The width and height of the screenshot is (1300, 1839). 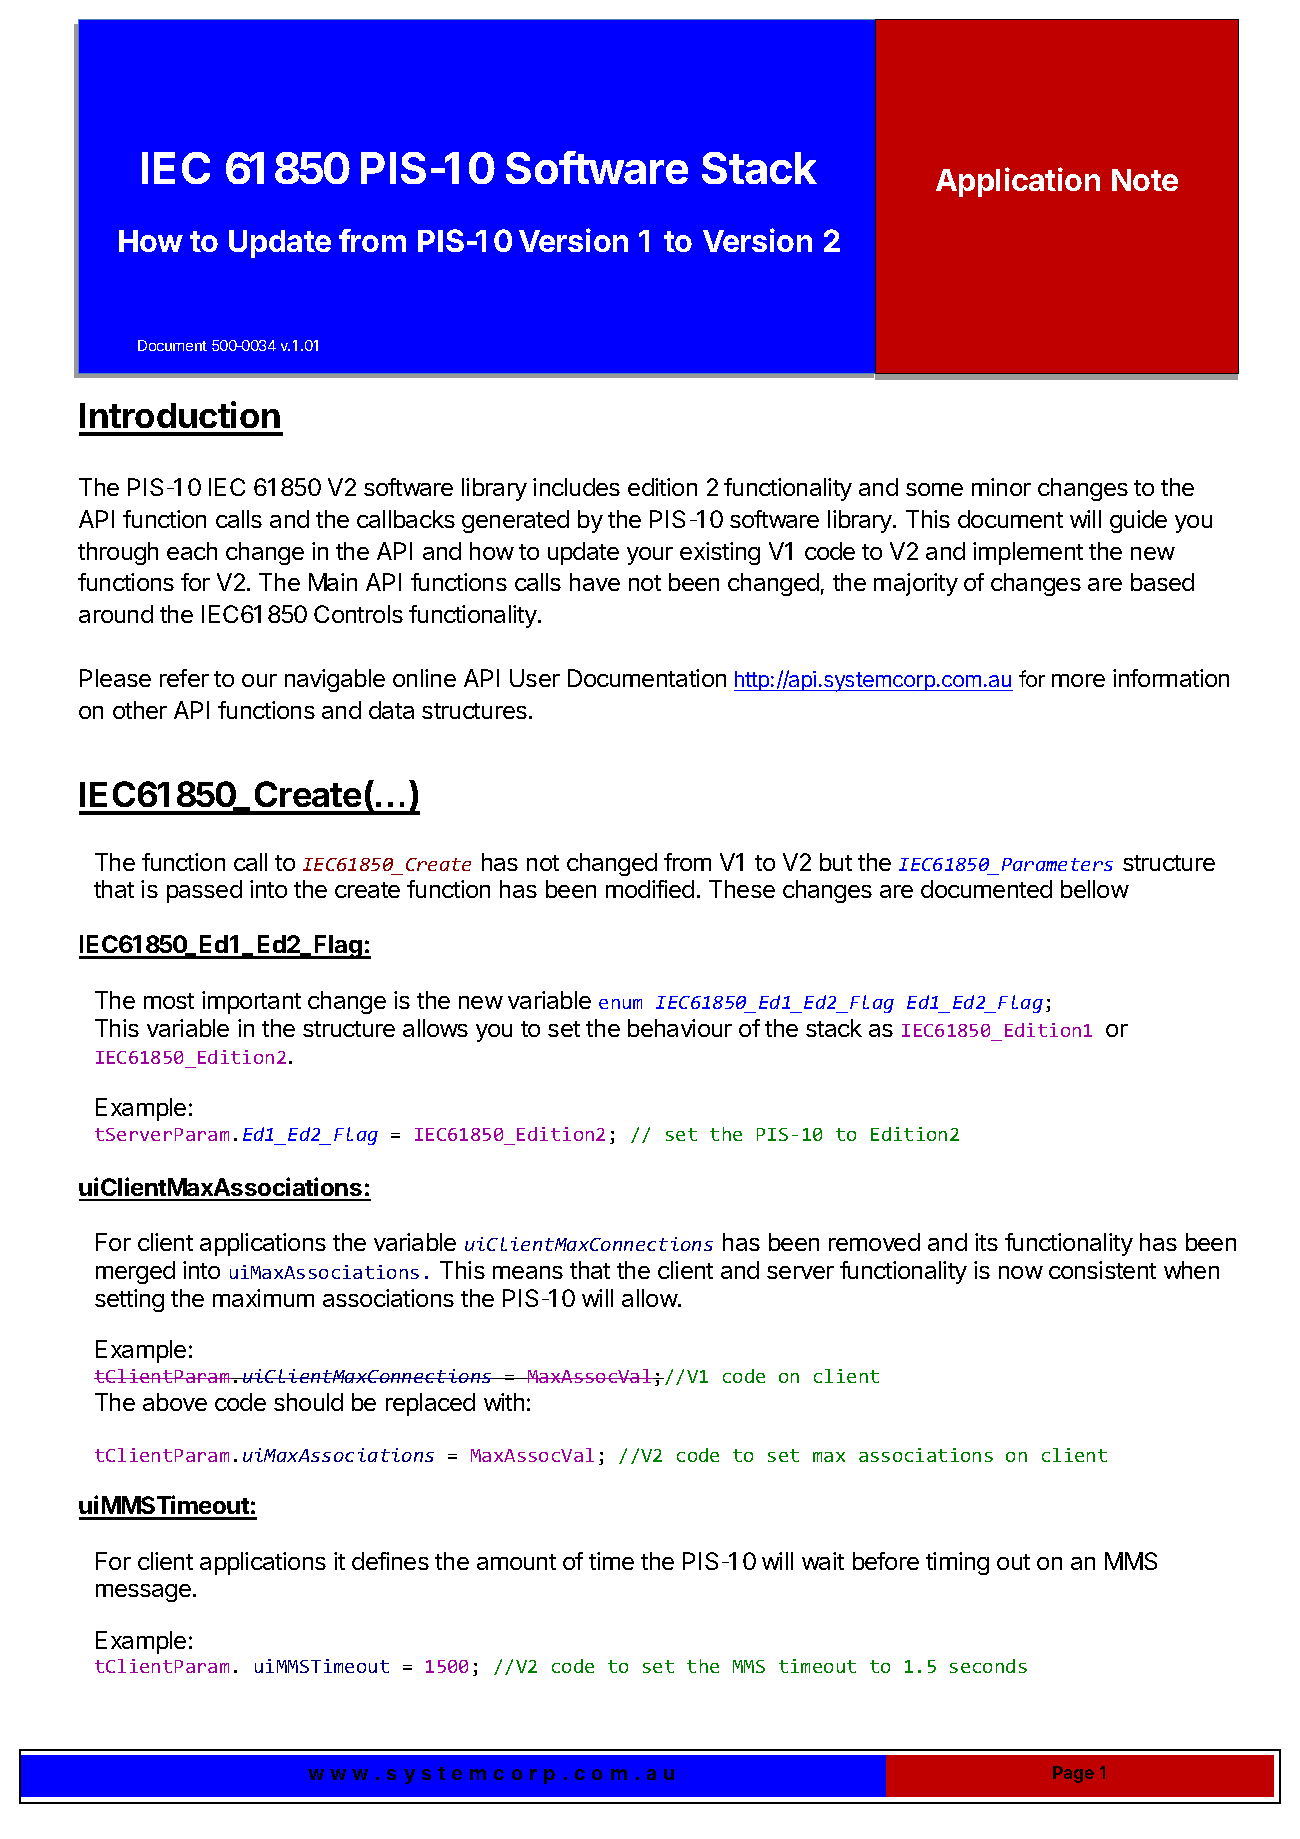 What do you see at coordinates (1145, 180) in the screenshot?
I see `Note` at bounding box center [1145, 180].
